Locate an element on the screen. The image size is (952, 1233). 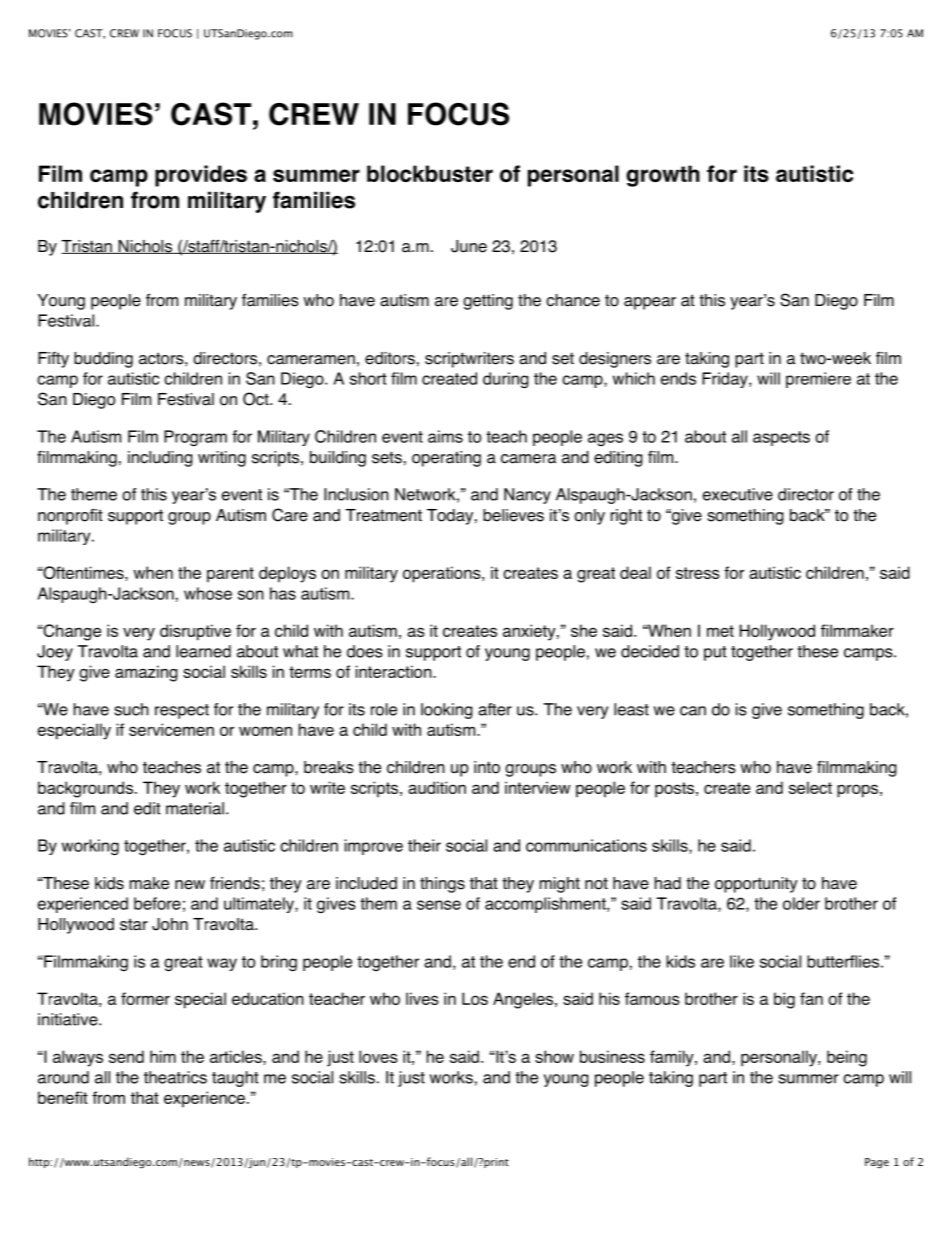
amazing is located at coordinates (146, 673).
